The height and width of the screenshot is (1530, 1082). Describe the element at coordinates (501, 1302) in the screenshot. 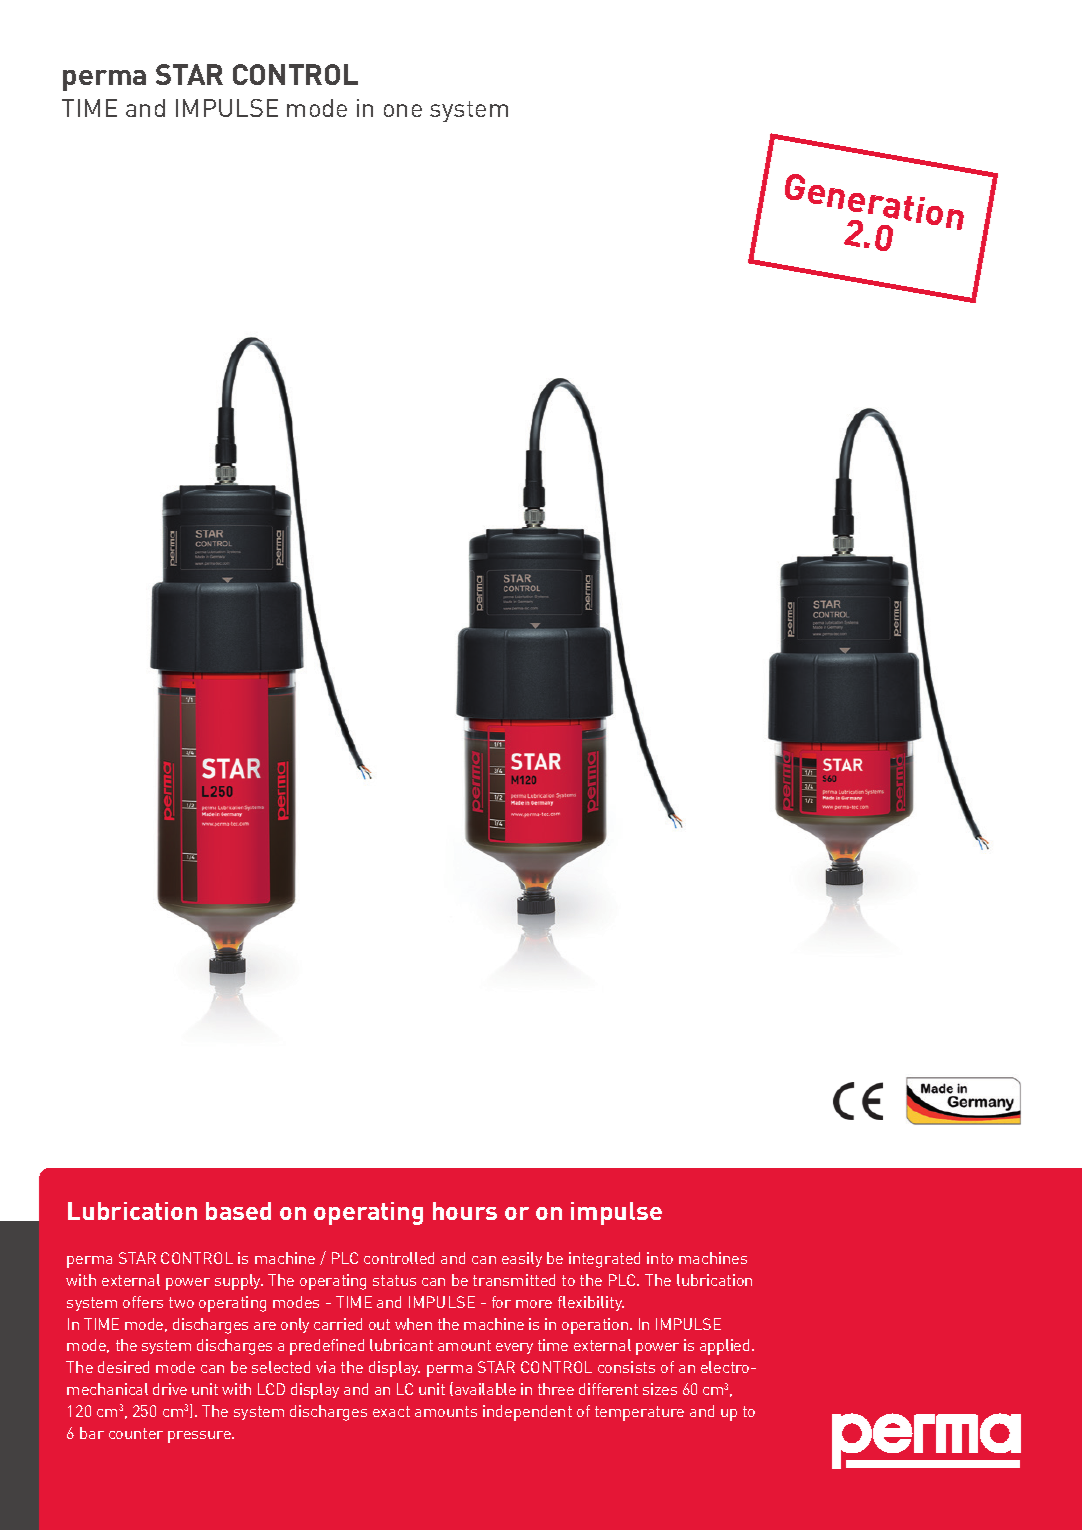

I see `for` at that location.
